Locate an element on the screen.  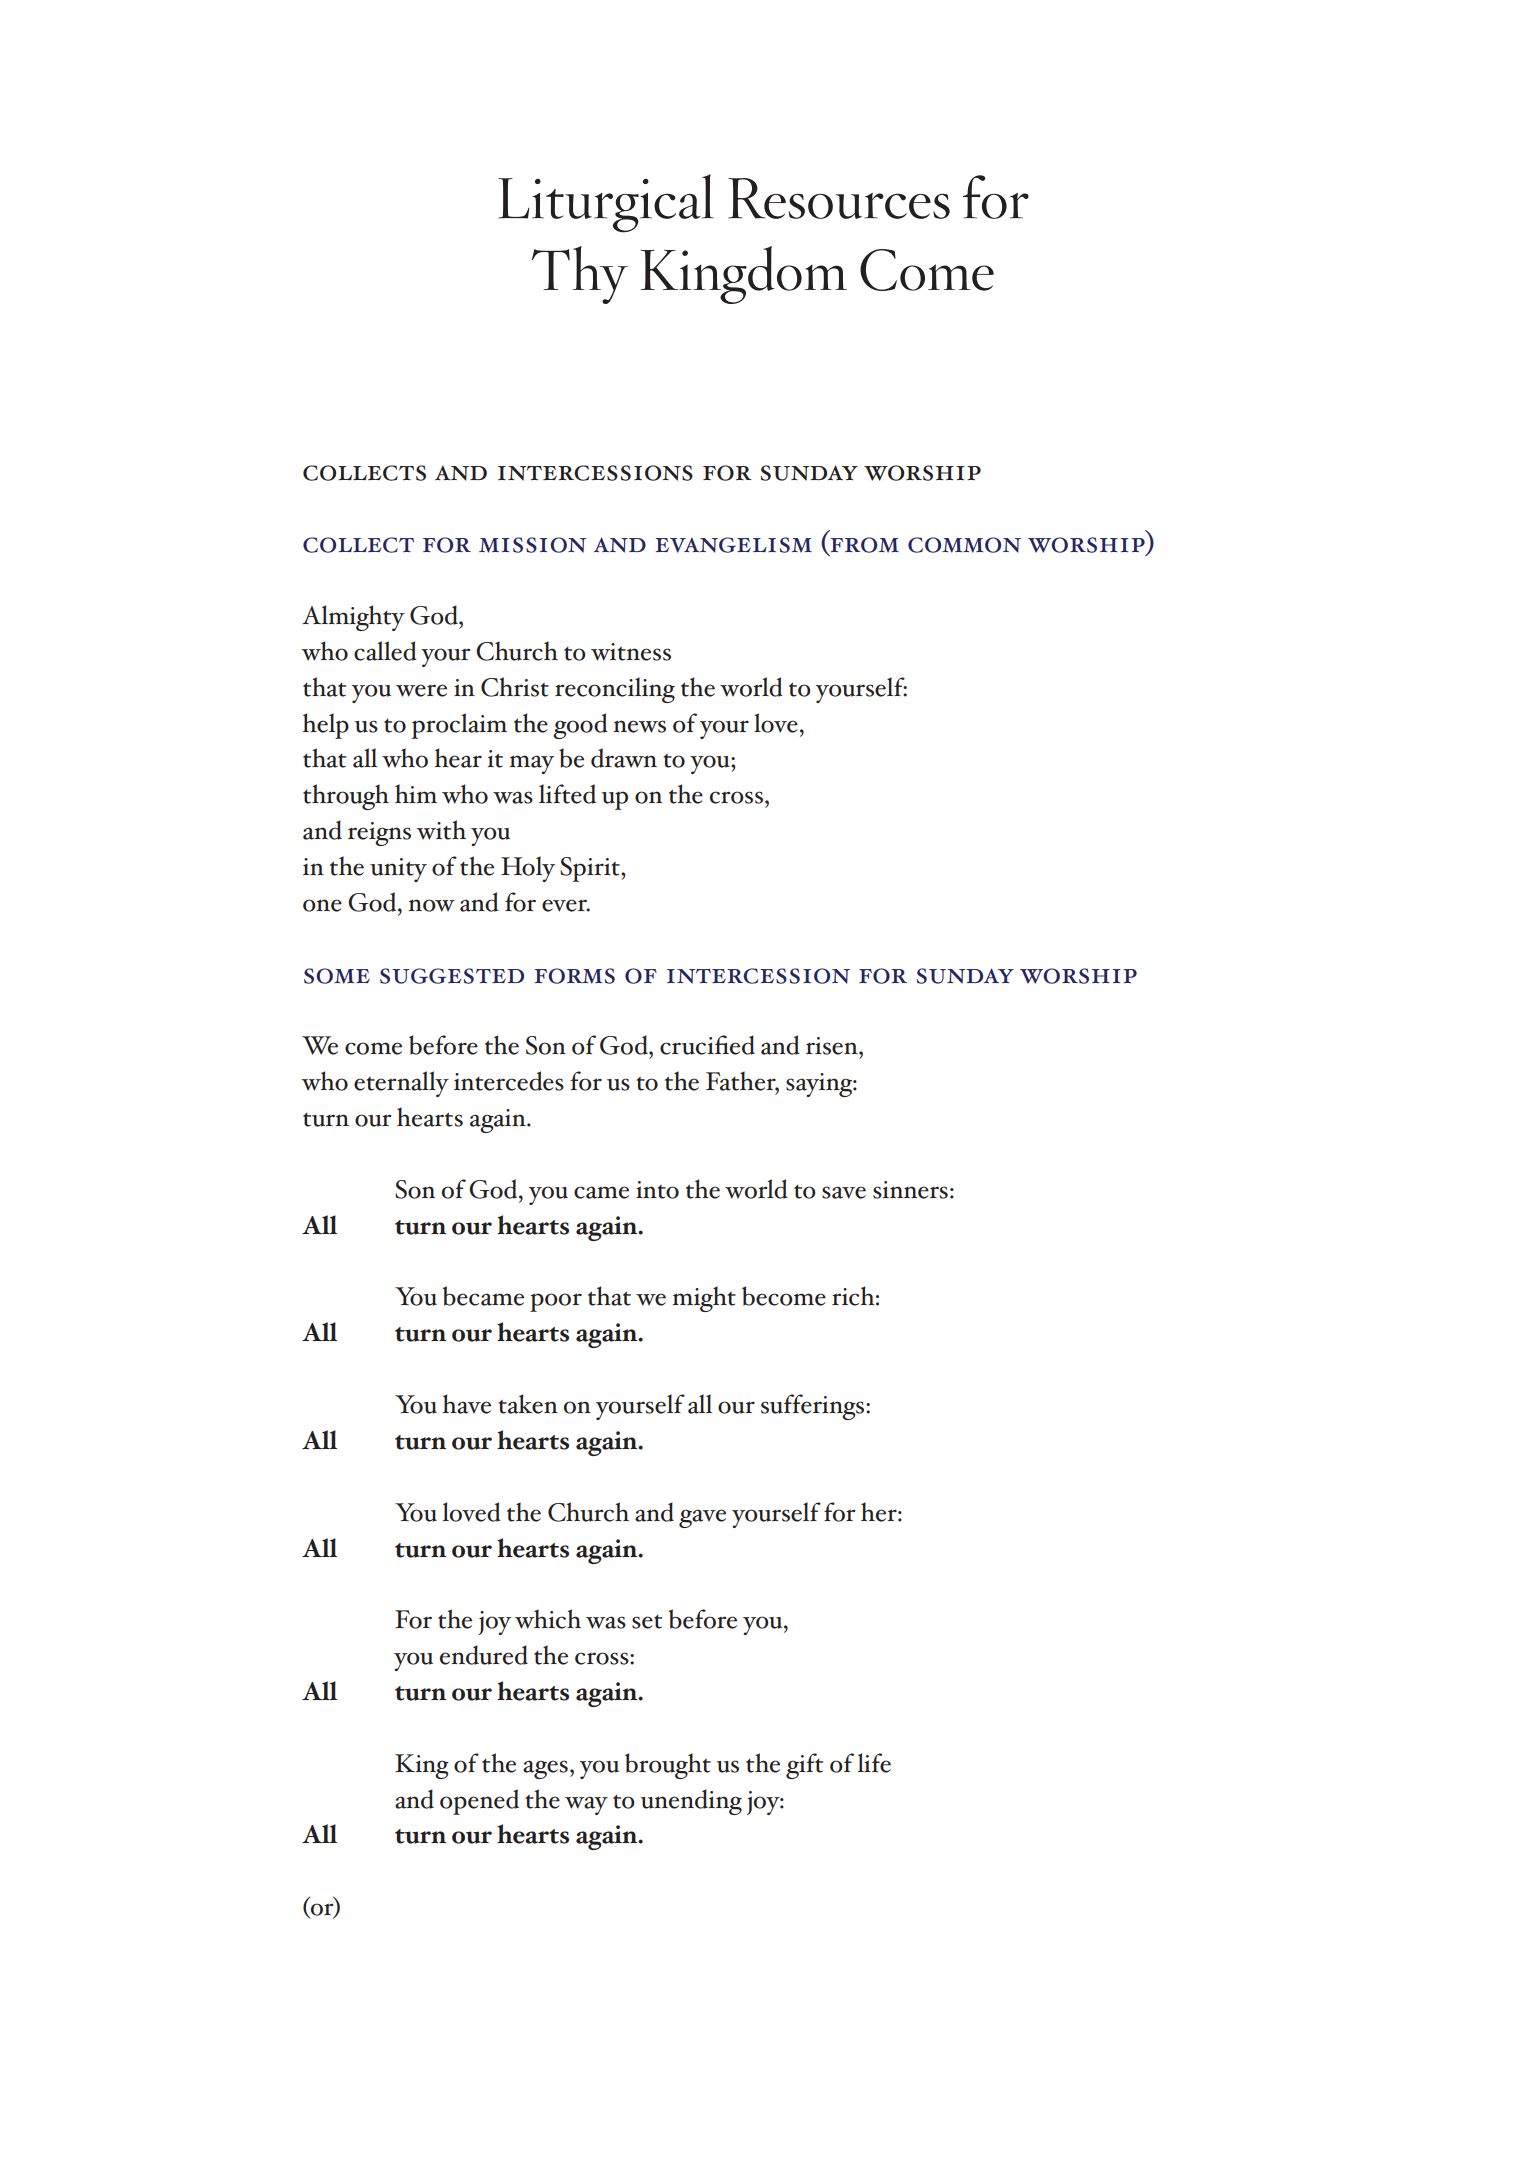
life is located at coordinates (874, 1763).
